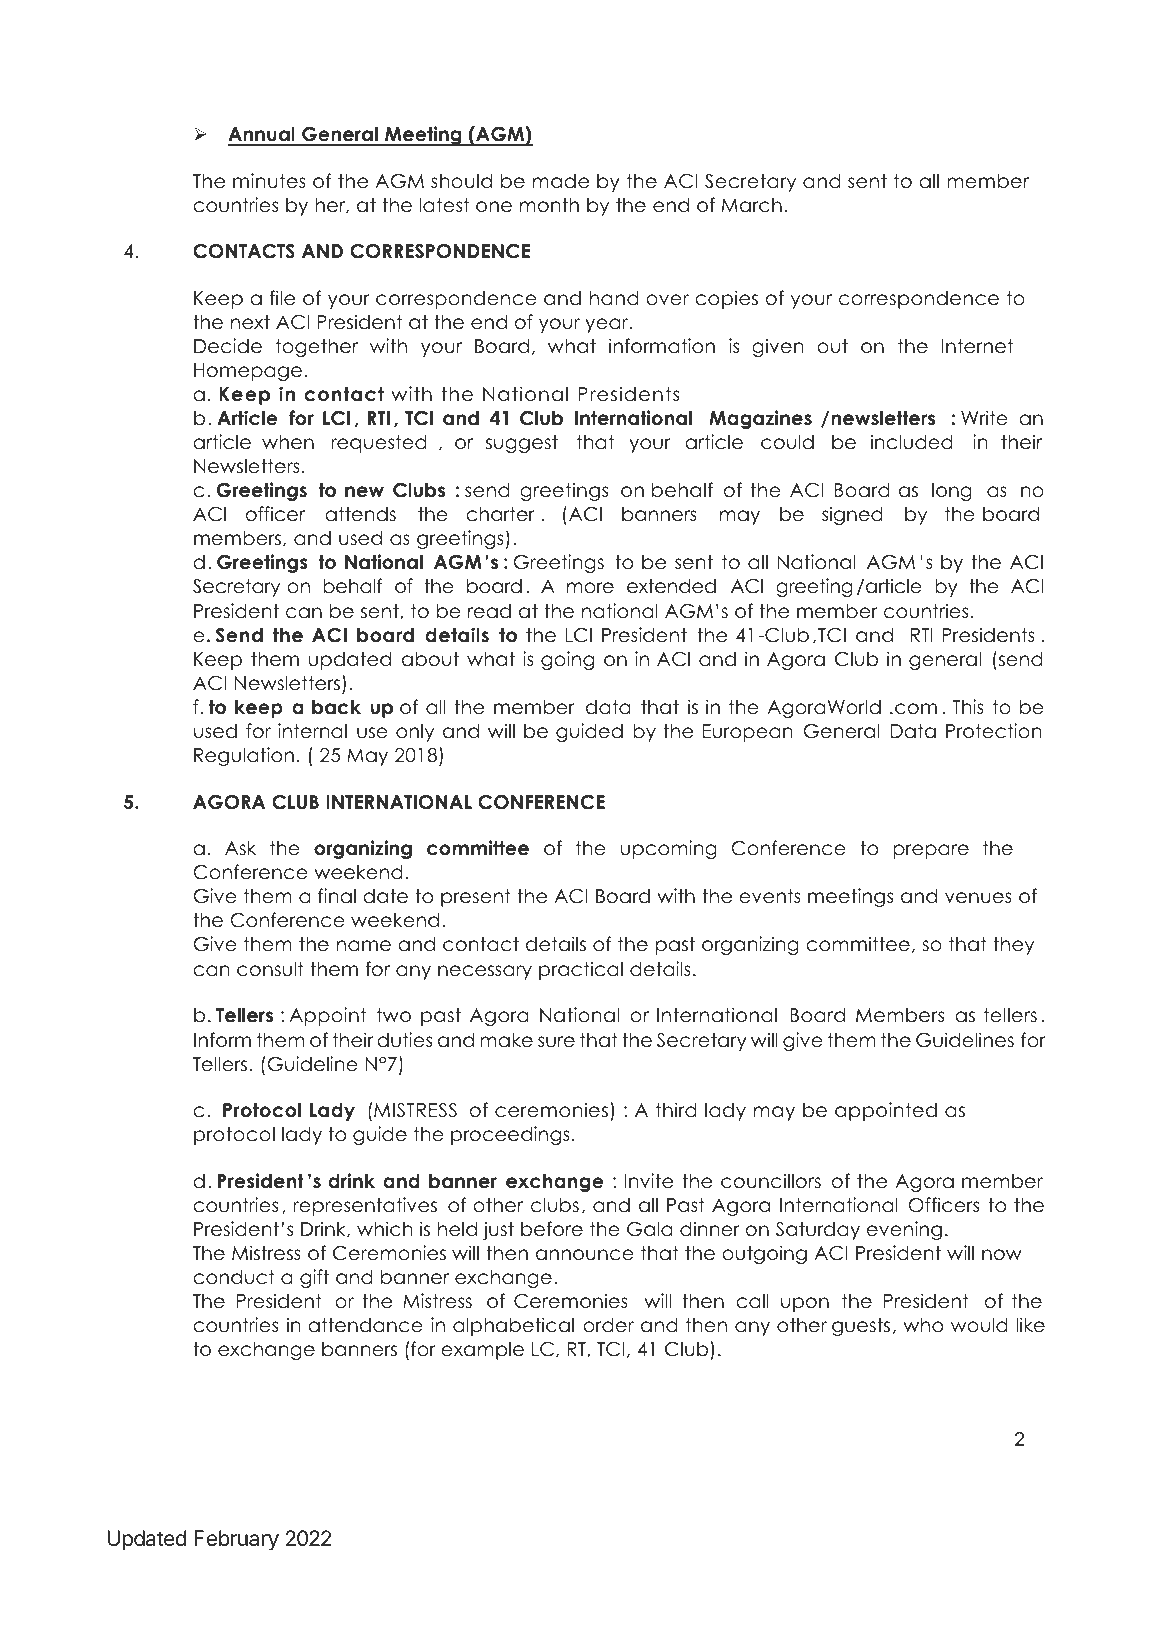 The image size is (1168, 1652). What do you see at coordinates (549, 205) in the document?
I see `month` at bounding box center [549, 205].
